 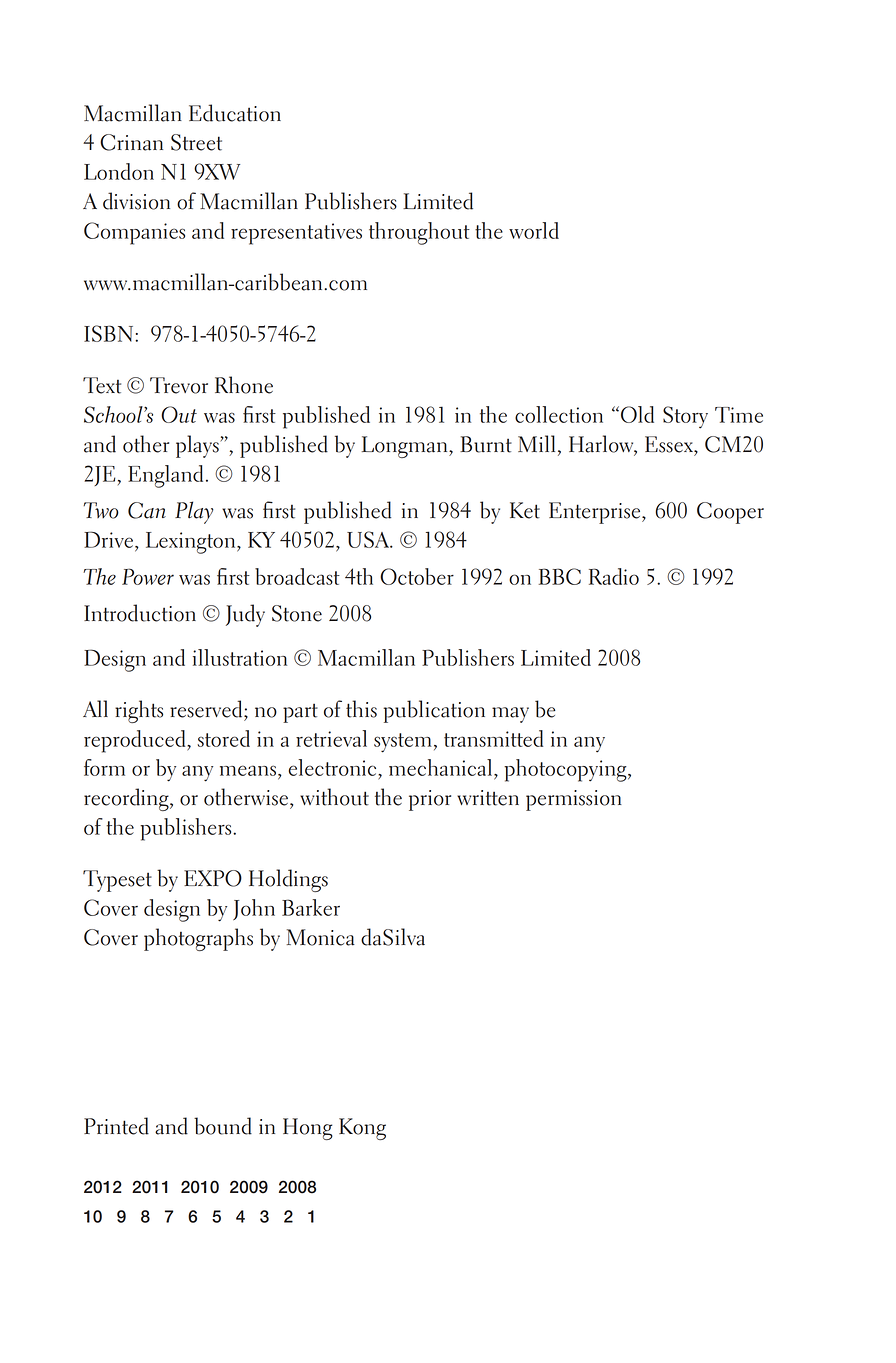 What do you see at coordinates (223, 1126) in the screenshot?
I see `bound` at bounding box center [223, 1126].
